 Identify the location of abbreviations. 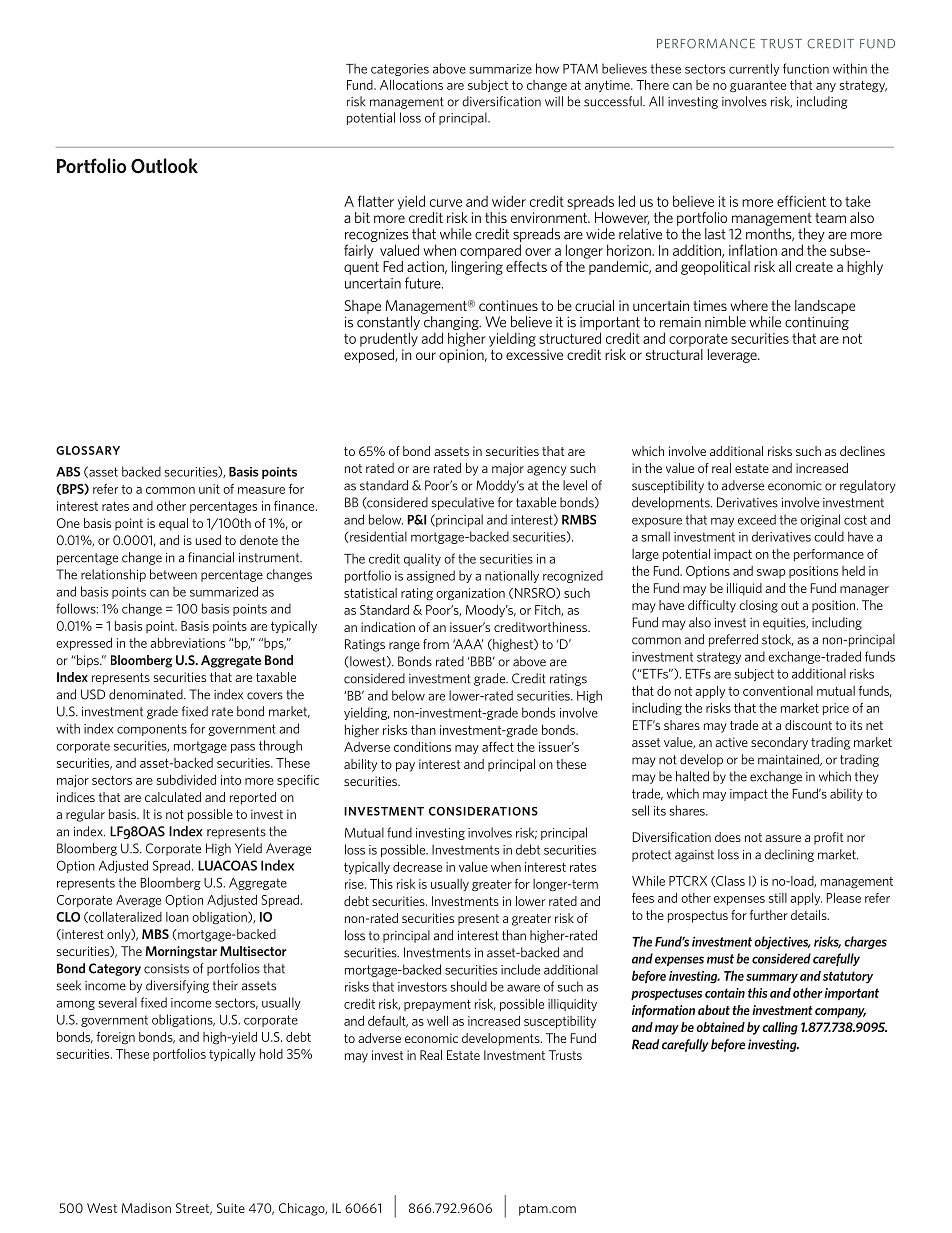
(187, 643).
